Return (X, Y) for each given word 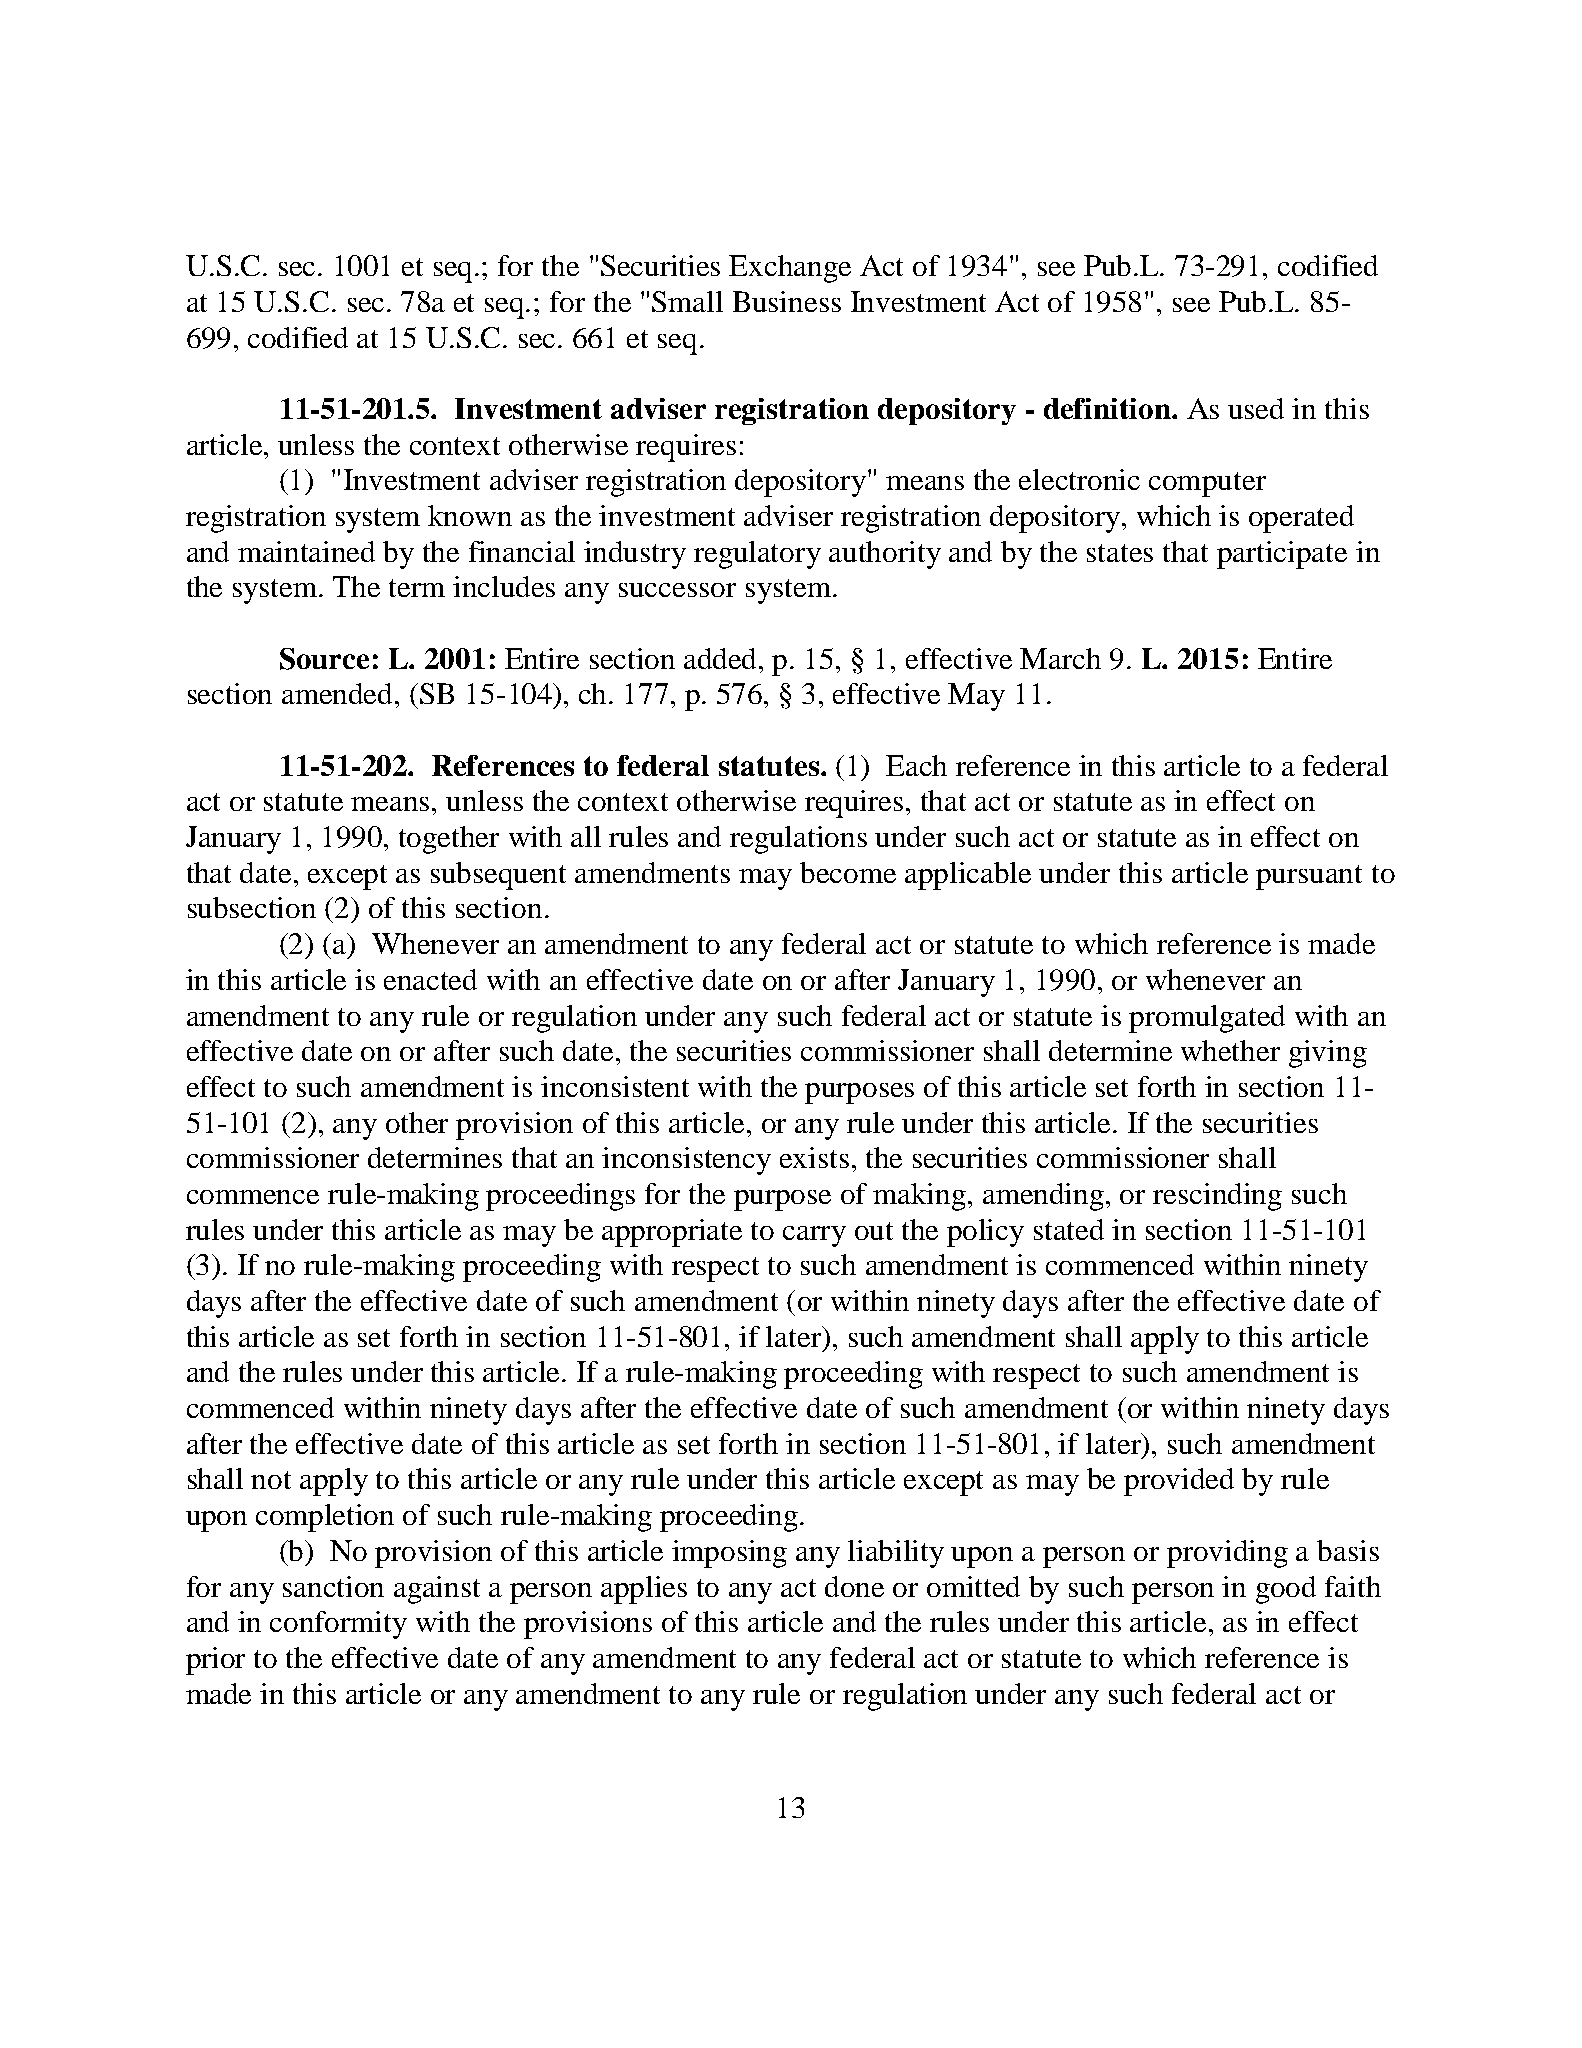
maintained (306, 551)
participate (1282, 555)
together (449, 840)
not (271, 1480)
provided (1179, 1482)
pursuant (1309, 877)
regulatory (757, 555)
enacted (430, 979)
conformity (338, 1625)
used (1256, 408)
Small (687, 301)
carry (814, 1236)
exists (814, 1157)
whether (1230, 1050)
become (848, 872)
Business (787, 301)
